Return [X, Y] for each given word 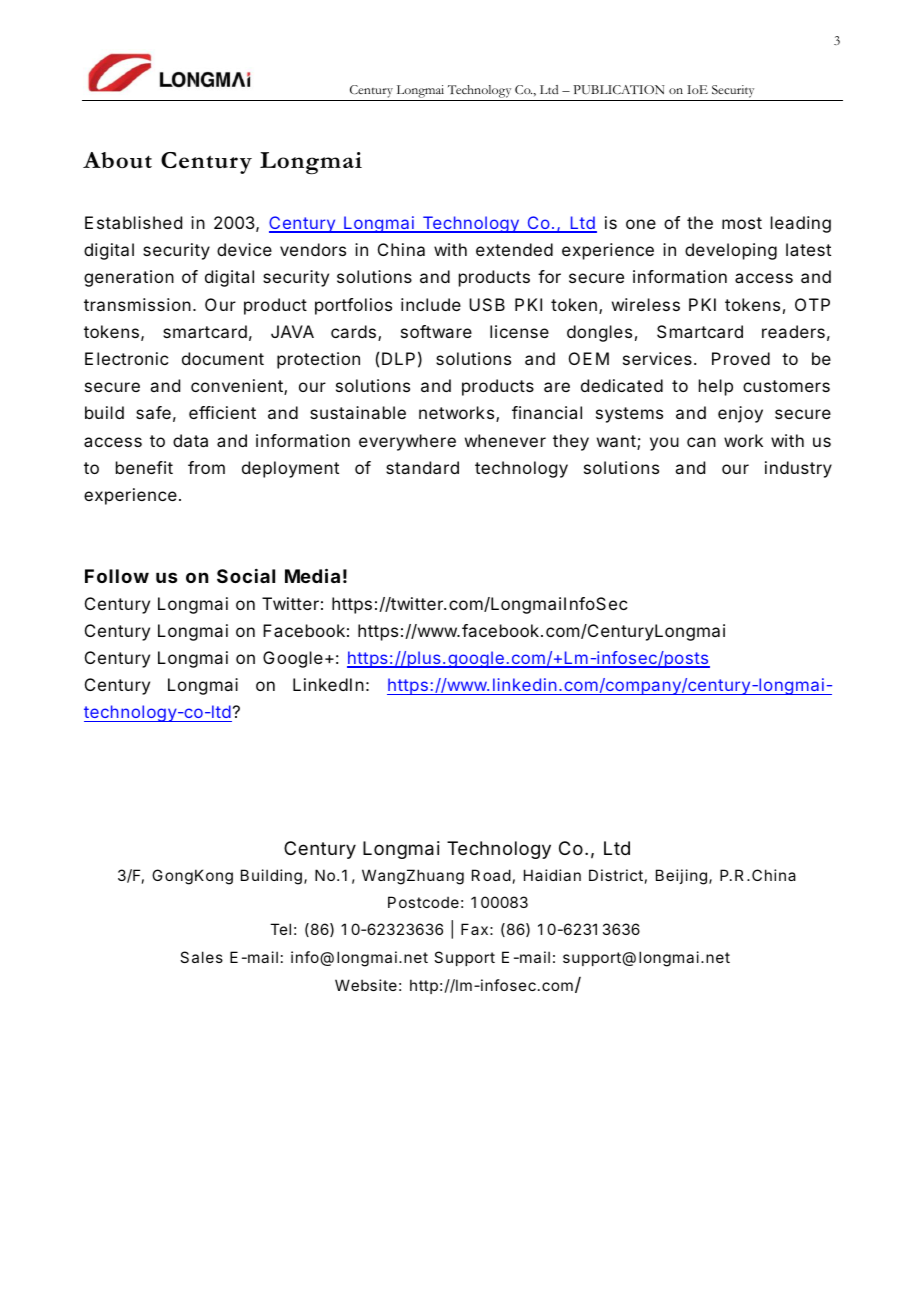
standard [422, 467]
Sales [201, 957]
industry [798, 469]
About [117, 160]
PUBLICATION [619, 90]
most [742, 223]
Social [246, 576]
